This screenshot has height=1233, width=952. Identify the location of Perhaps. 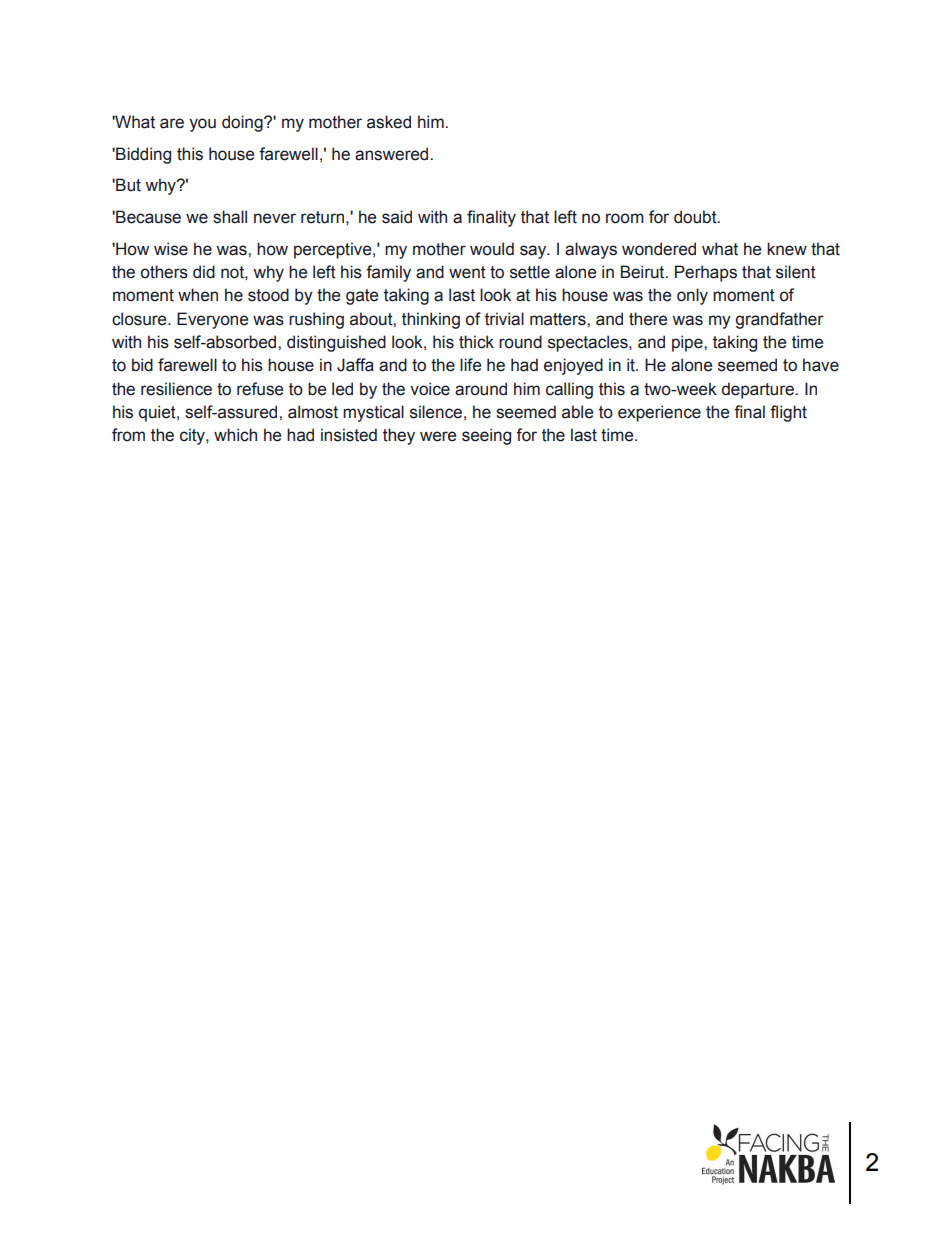
(706, 273).
